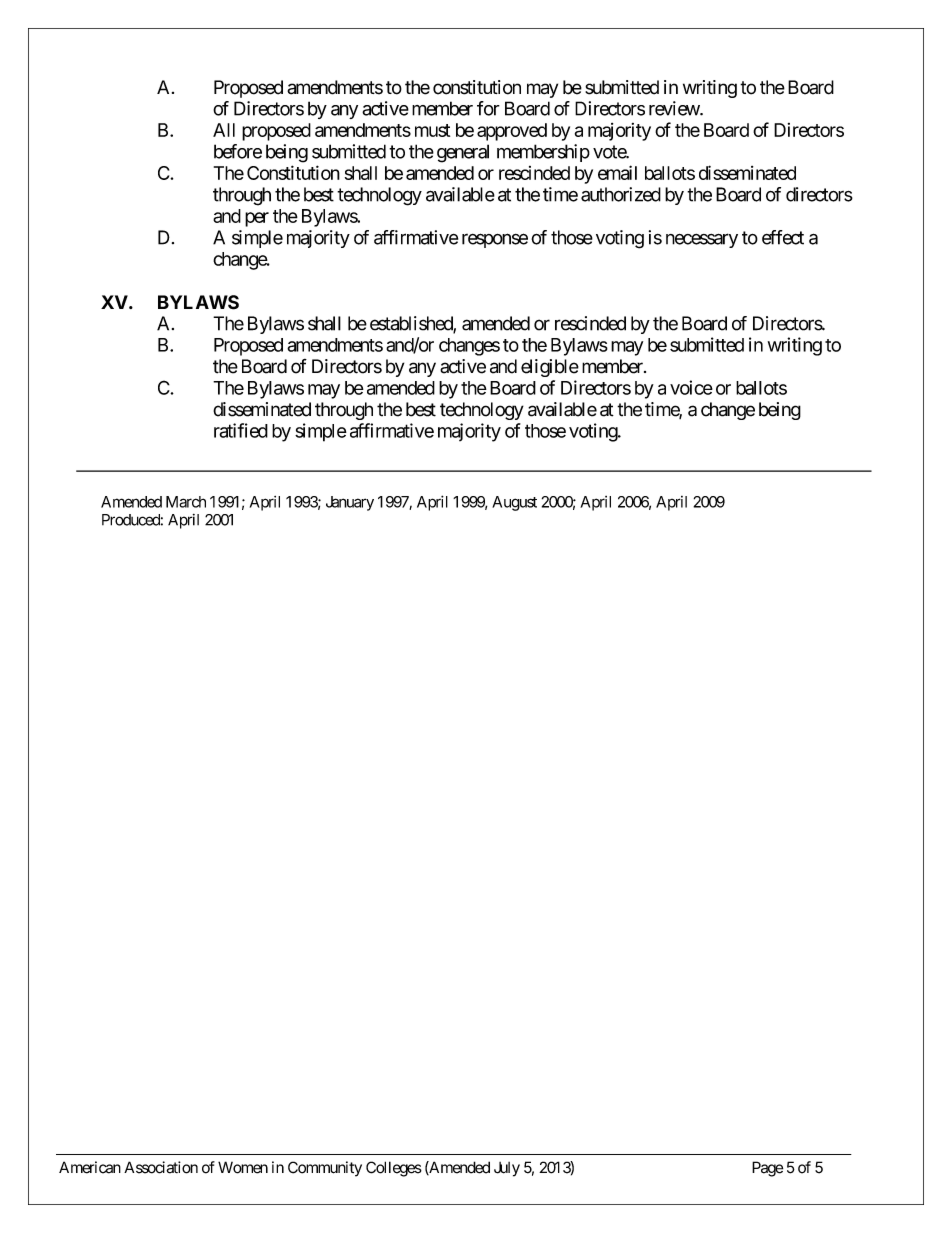 The image size is (952, 1233). I want to click on Page, so click(767, 1169).
